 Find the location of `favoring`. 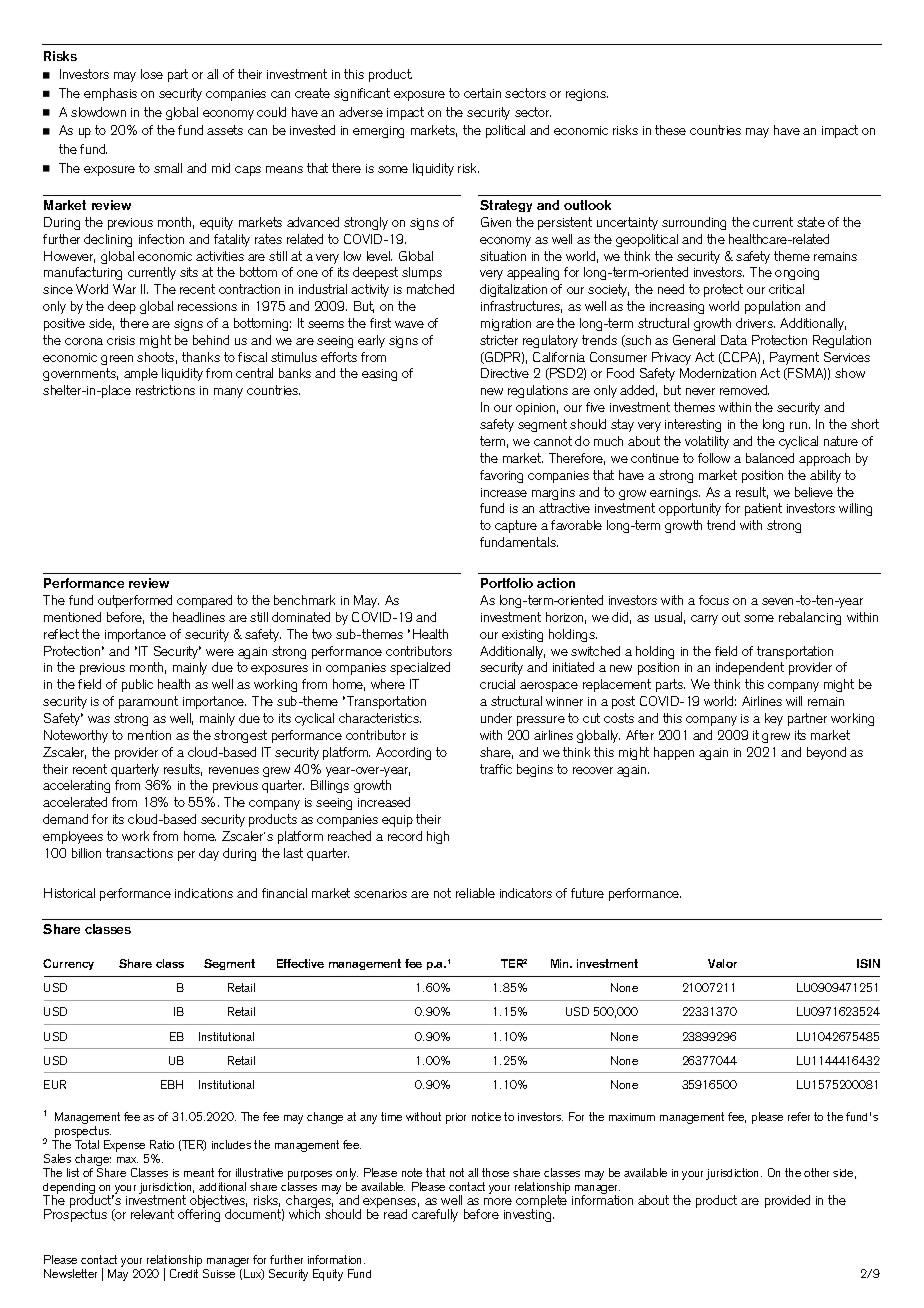

favoring is located at coordinates (501, 476).
